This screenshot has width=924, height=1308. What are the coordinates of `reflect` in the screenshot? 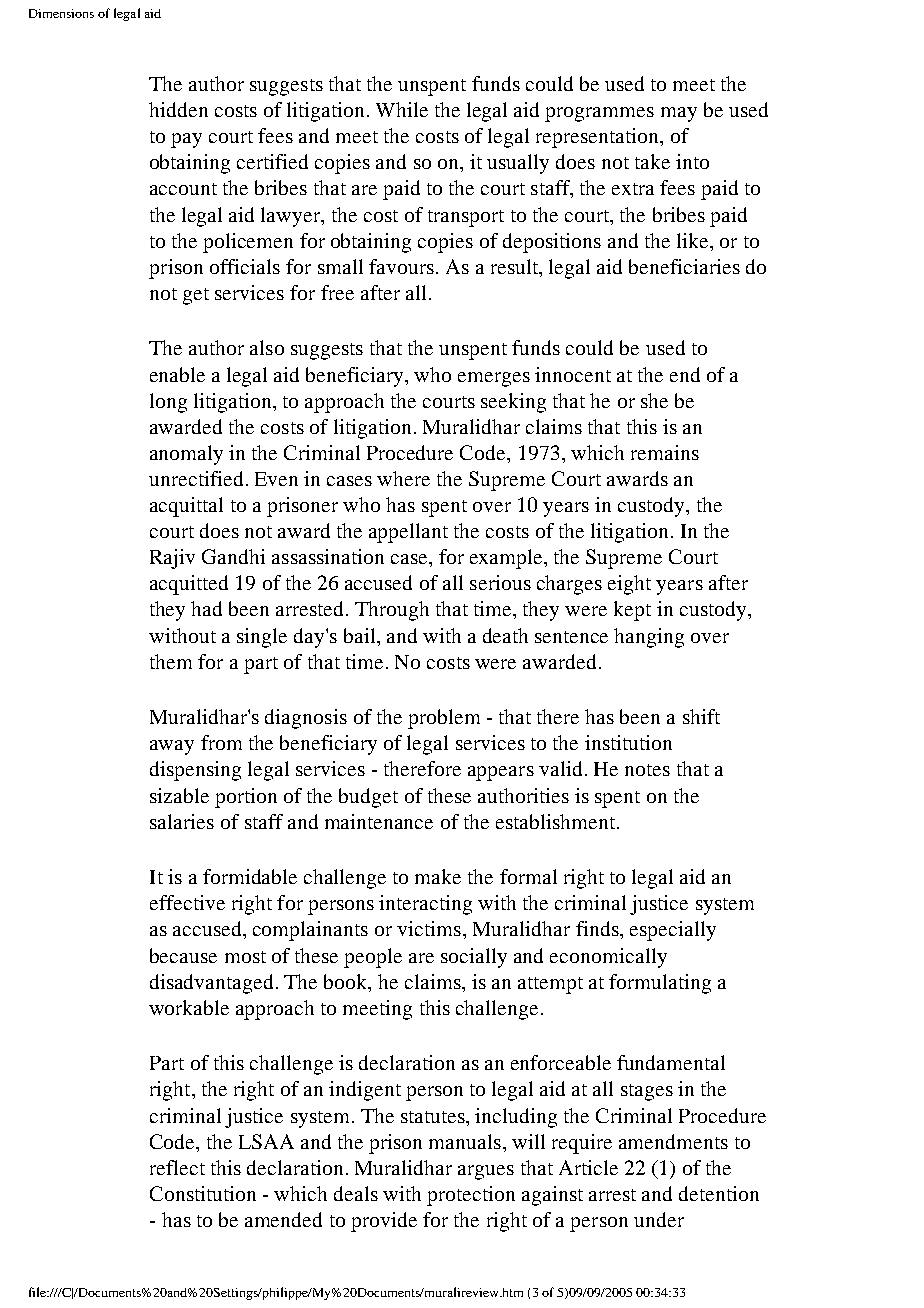 It's located at (177, 1167).
